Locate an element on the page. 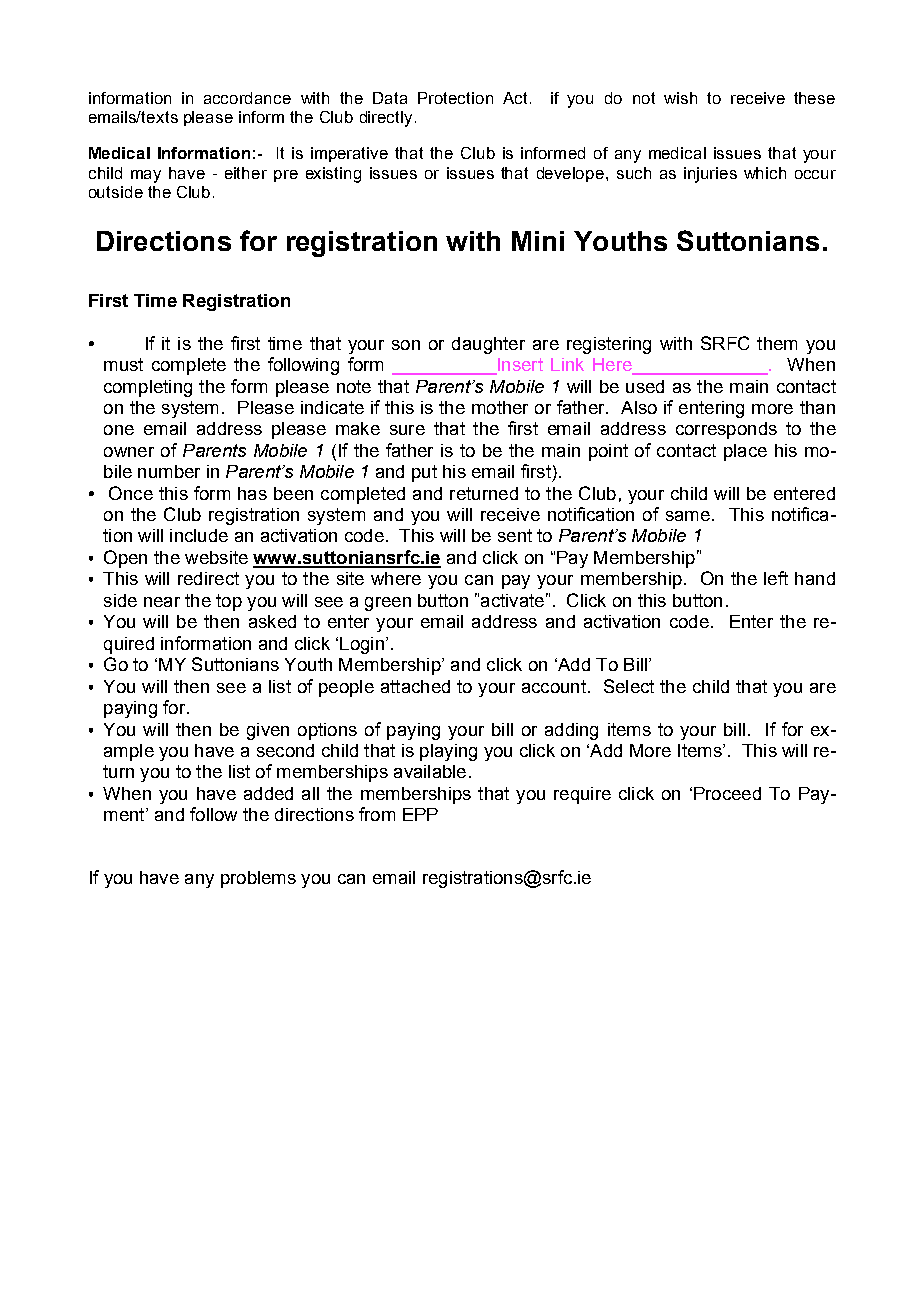 The width and height of the image is (924, 1308). wish is located at coordinates (680, 98).
